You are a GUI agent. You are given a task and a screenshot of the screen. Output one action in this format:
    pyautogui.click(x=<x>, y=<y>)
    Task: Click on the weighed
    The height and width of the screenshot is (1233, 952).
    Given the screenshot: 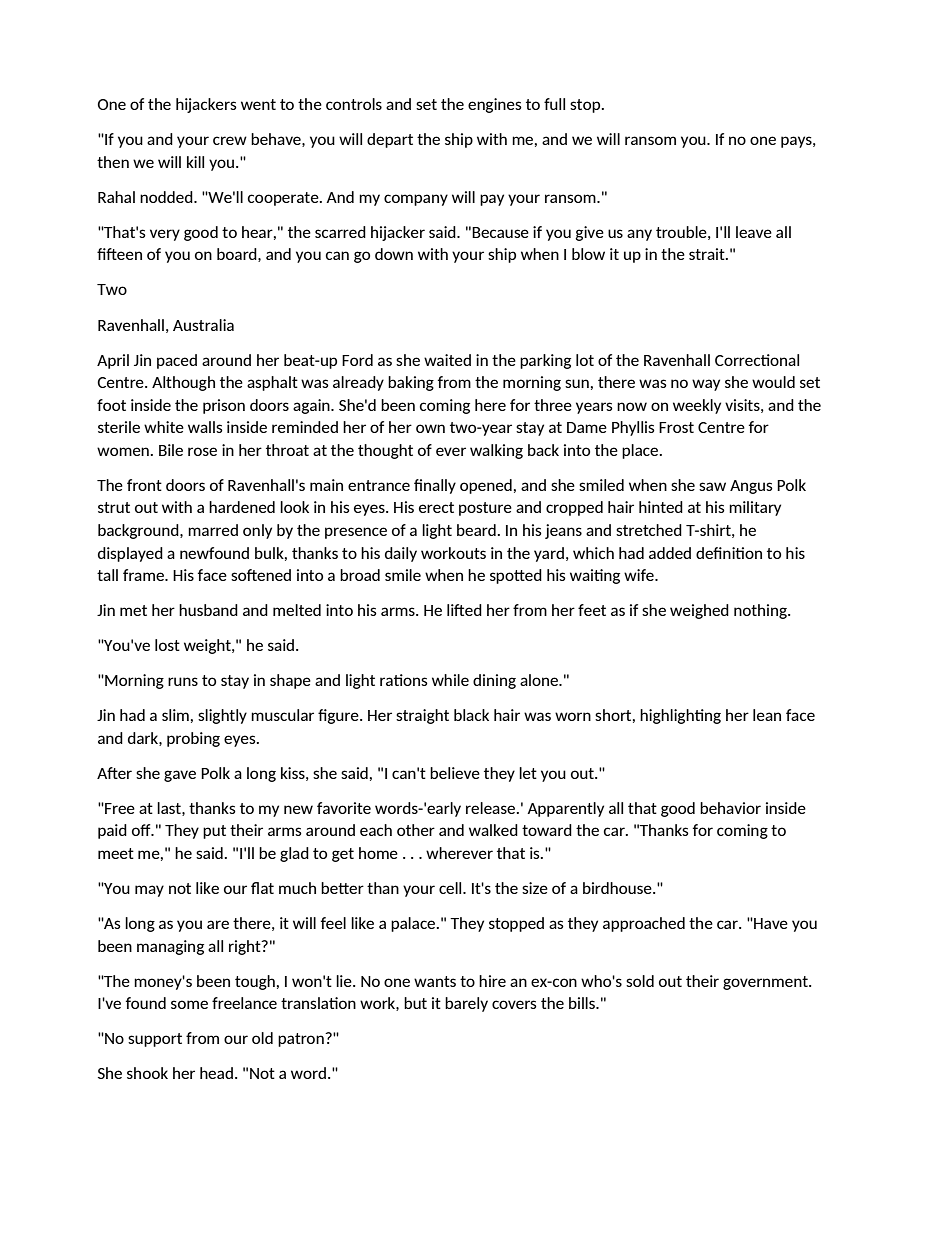 What is the action you would take?
    pyautogui.click(x=699, y=611)
